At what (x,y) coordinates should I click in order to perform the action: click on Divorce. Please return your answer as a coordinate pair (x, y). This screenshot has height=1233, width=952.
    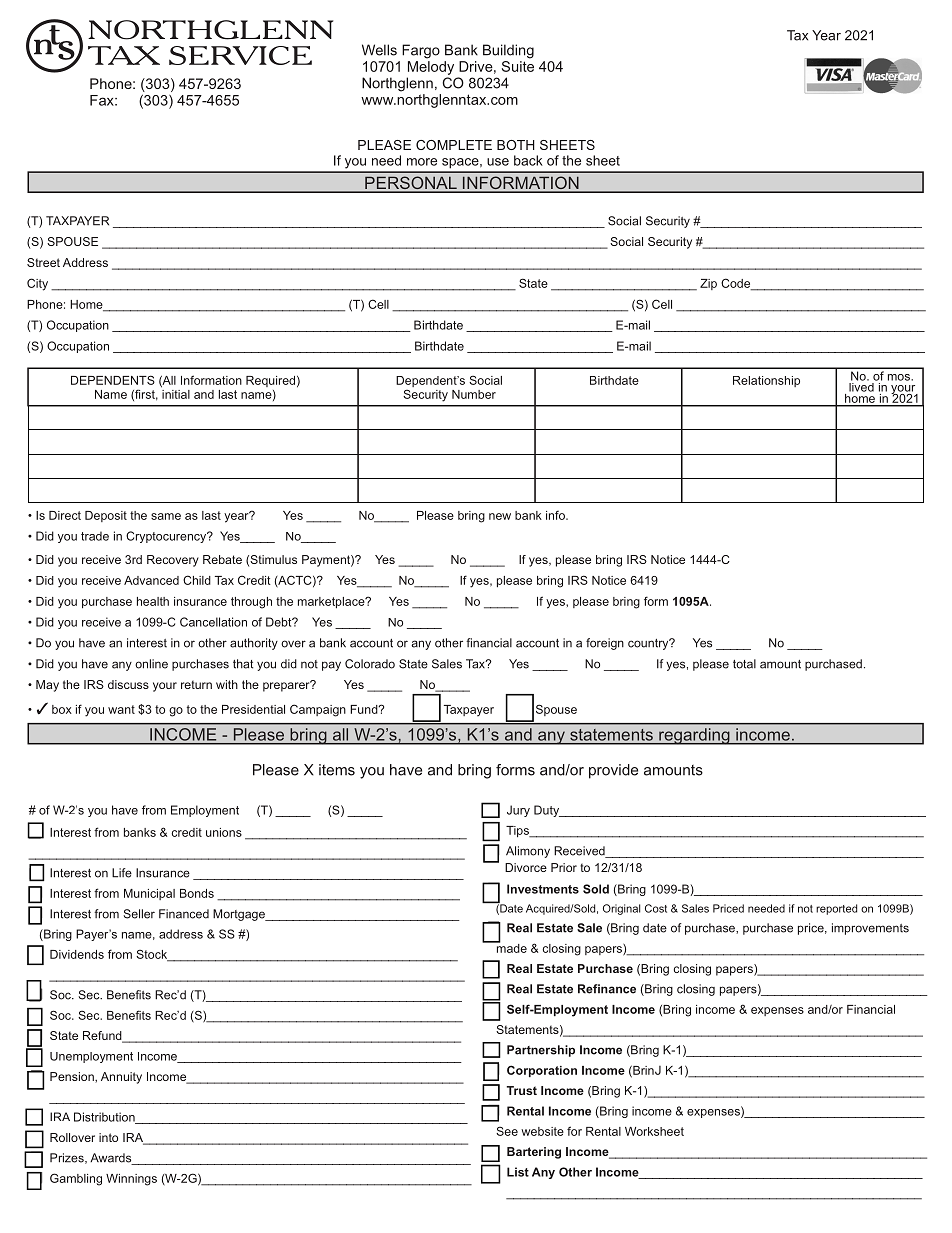
    Looking at the image, I should click on (526, 867).
